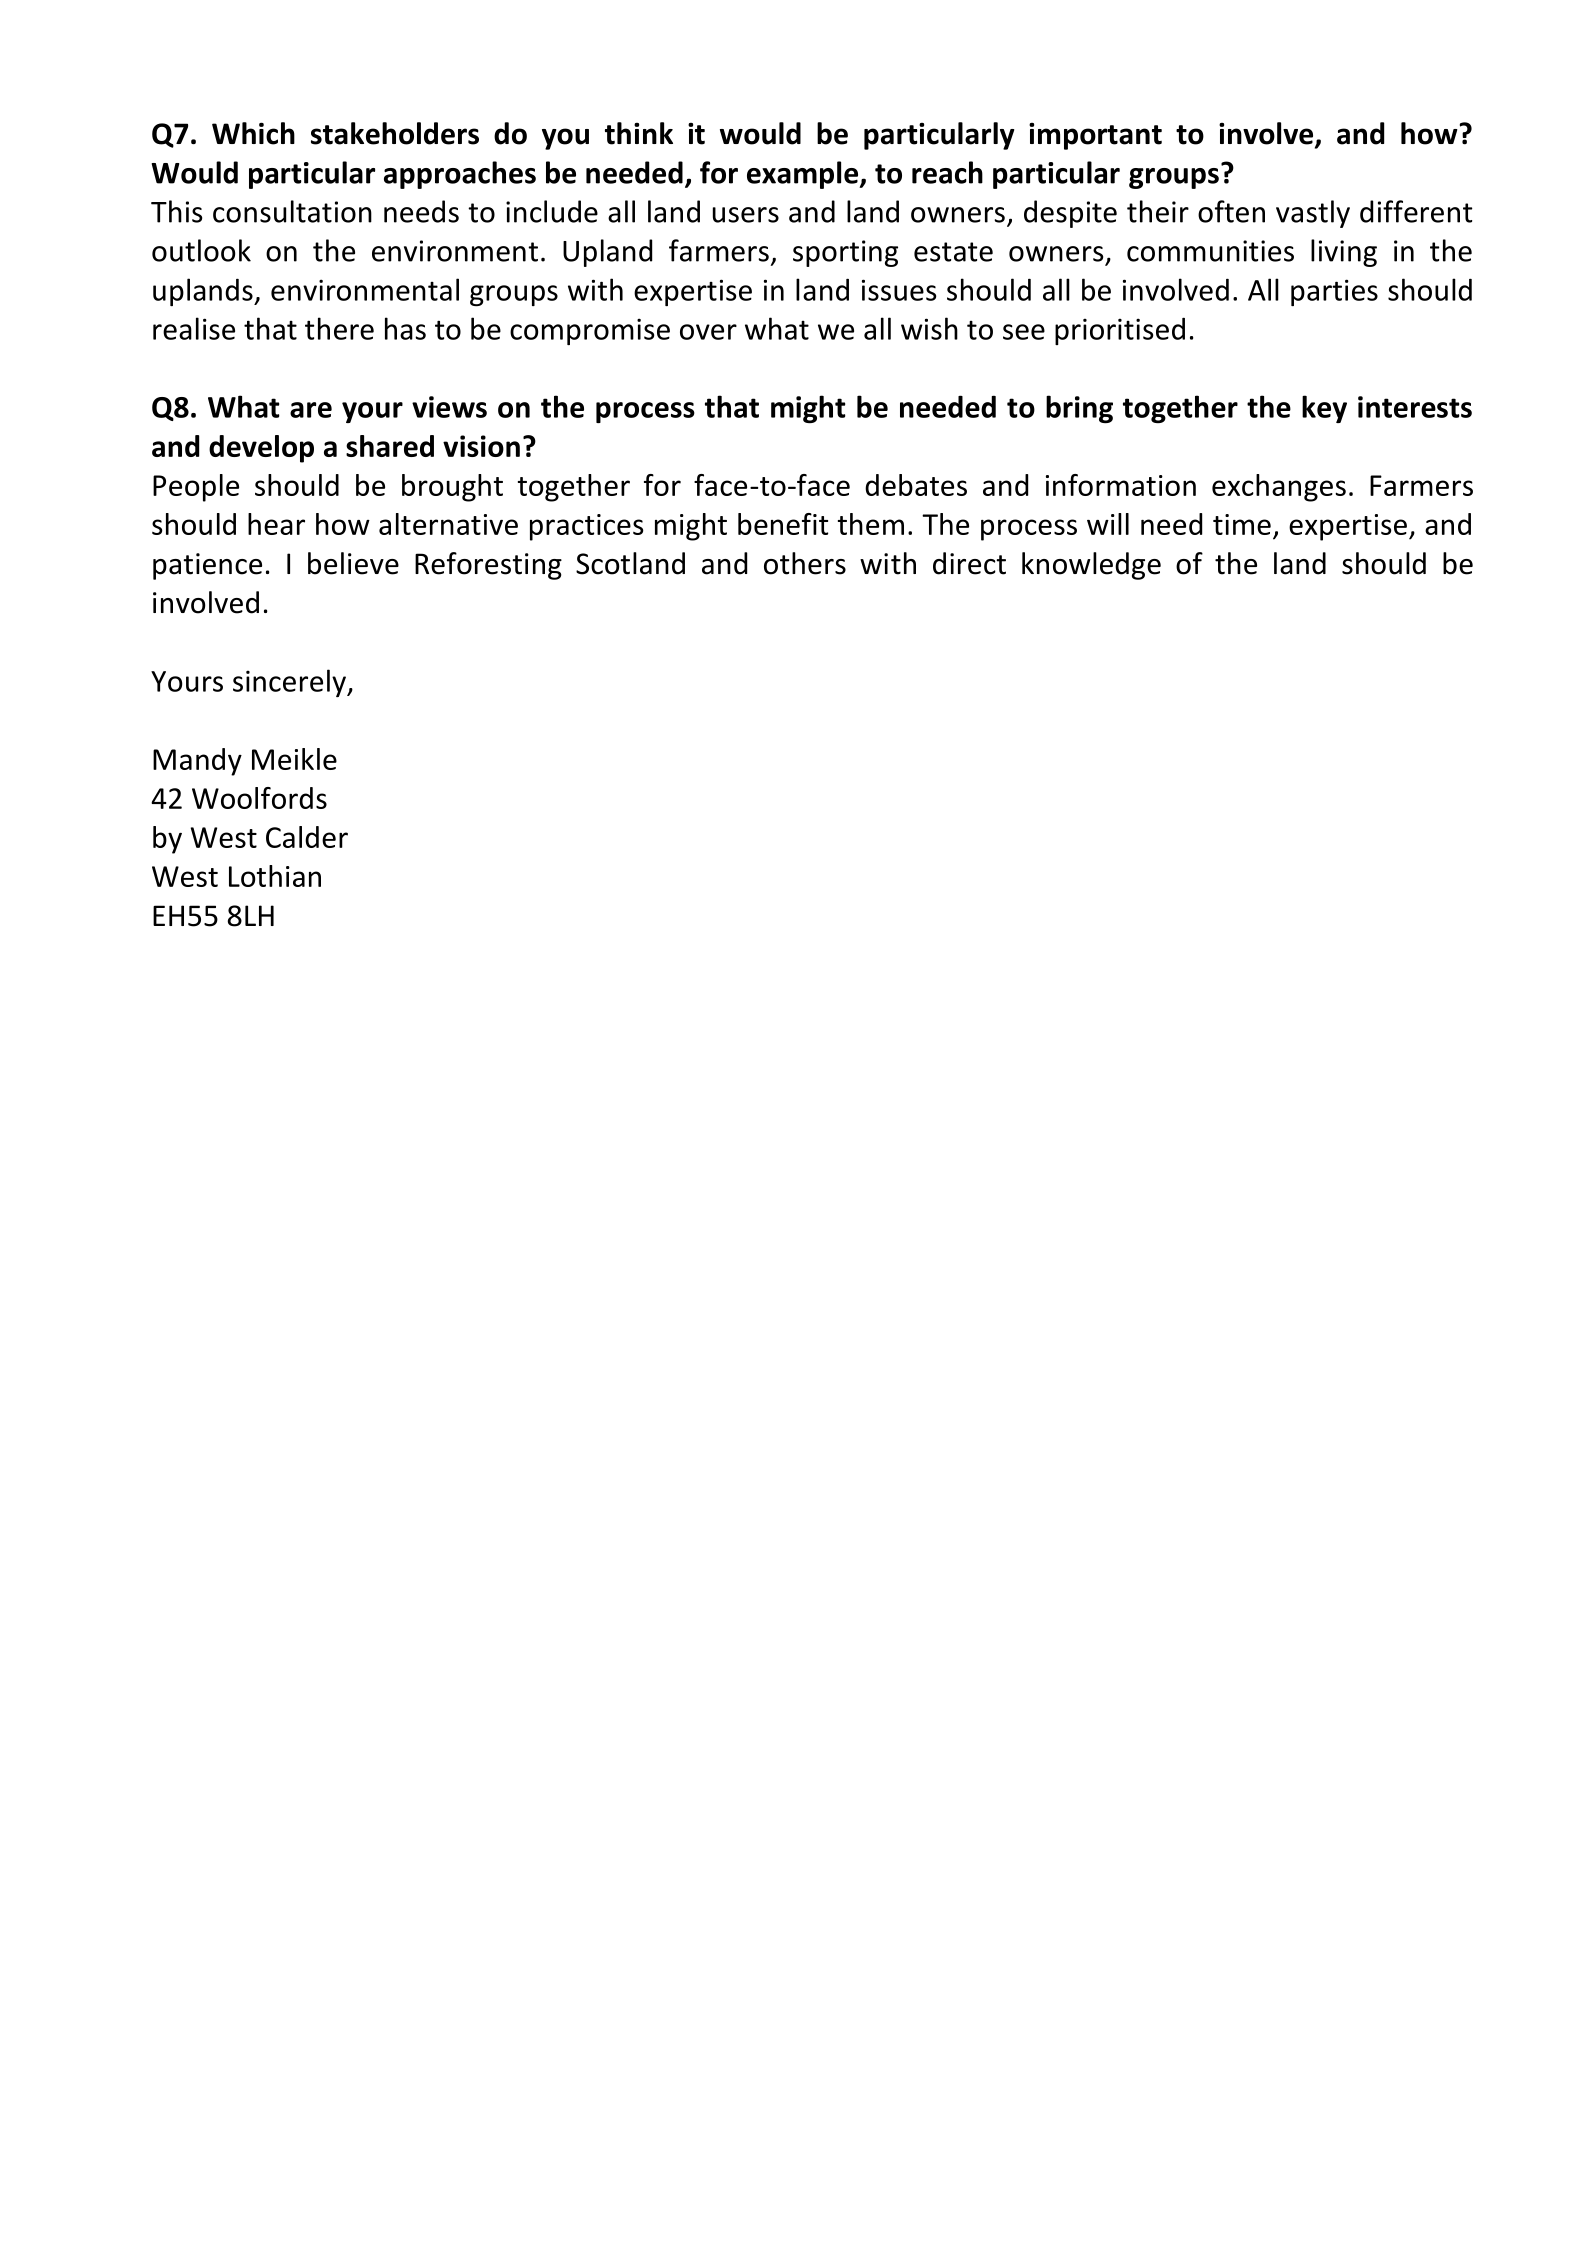 The width and height of the screenshot is (1588, 2247). What do you see at coordinates (804, 175) in the screenshot?
I see `example` at bounding box center [804, 175].
